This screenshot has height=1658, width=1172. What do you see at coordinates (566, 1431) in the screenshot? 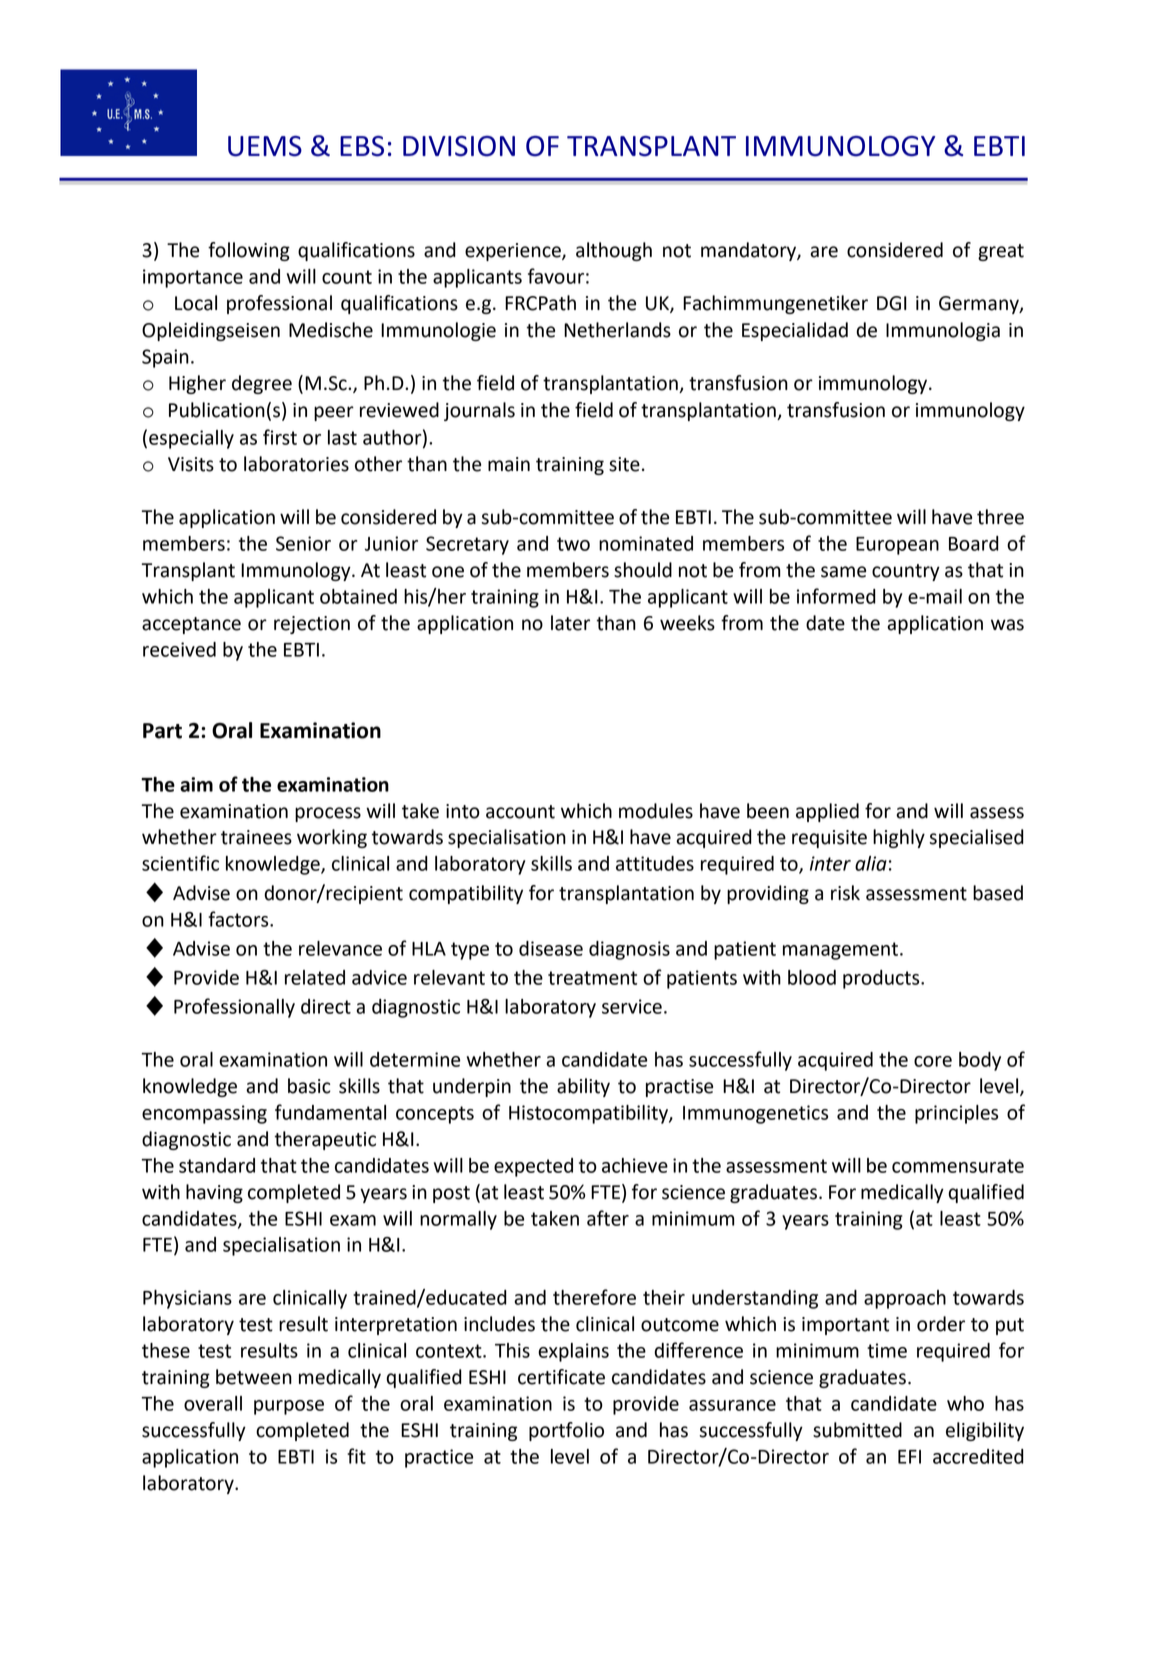
I see `portfolio` at bounding box center [566, 1431].
